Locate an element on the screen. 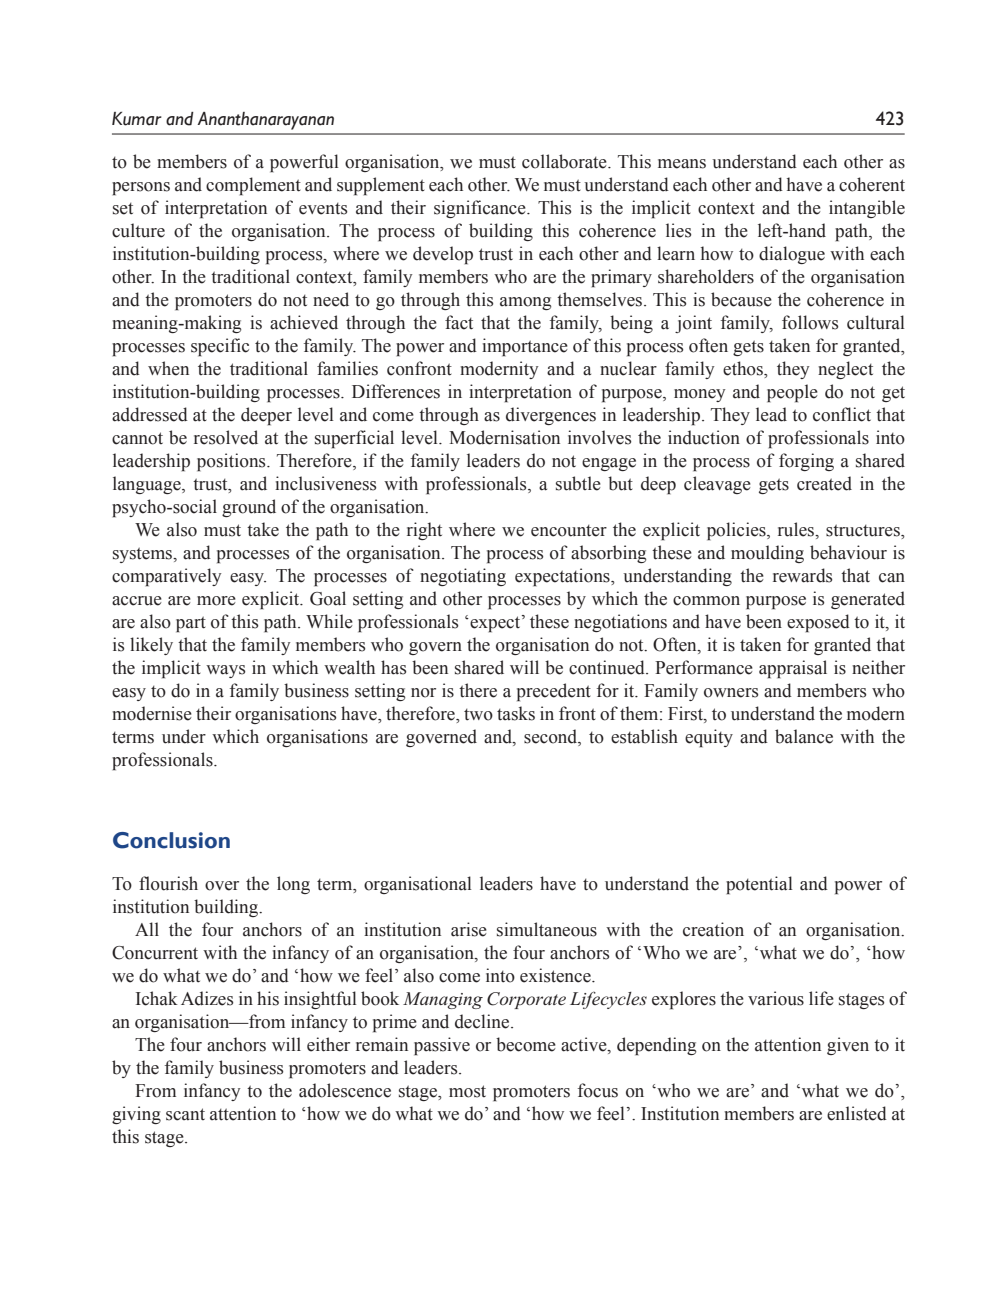 This screenshot has width=1000, height=1310. coherent is located at coordinates (872, 184).
